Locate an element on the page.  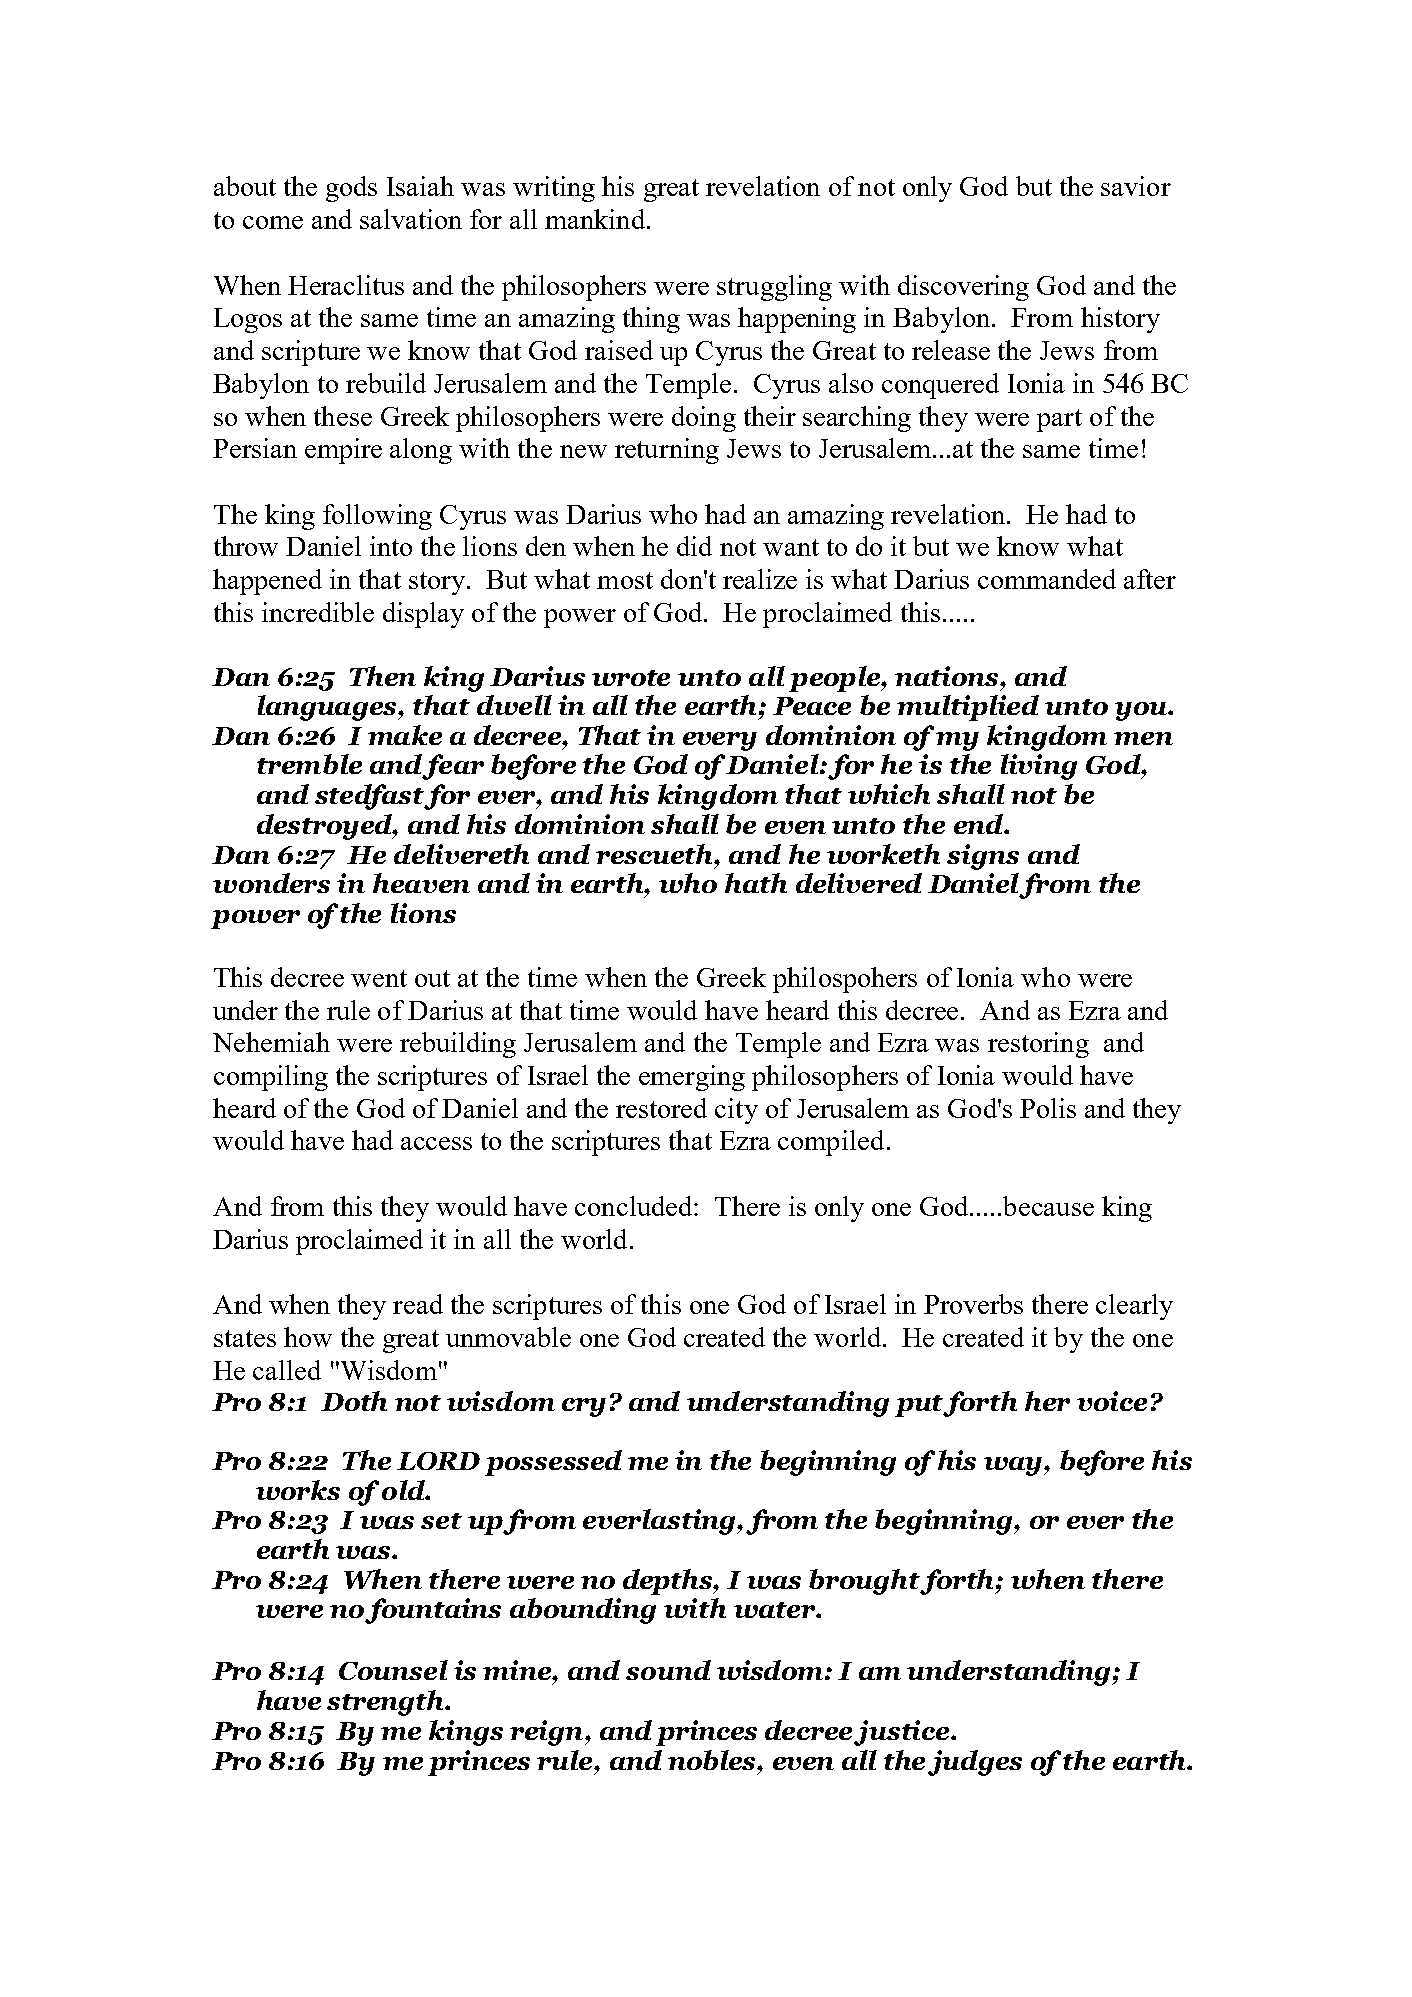
struggling is located at coordinates (774, 288).
